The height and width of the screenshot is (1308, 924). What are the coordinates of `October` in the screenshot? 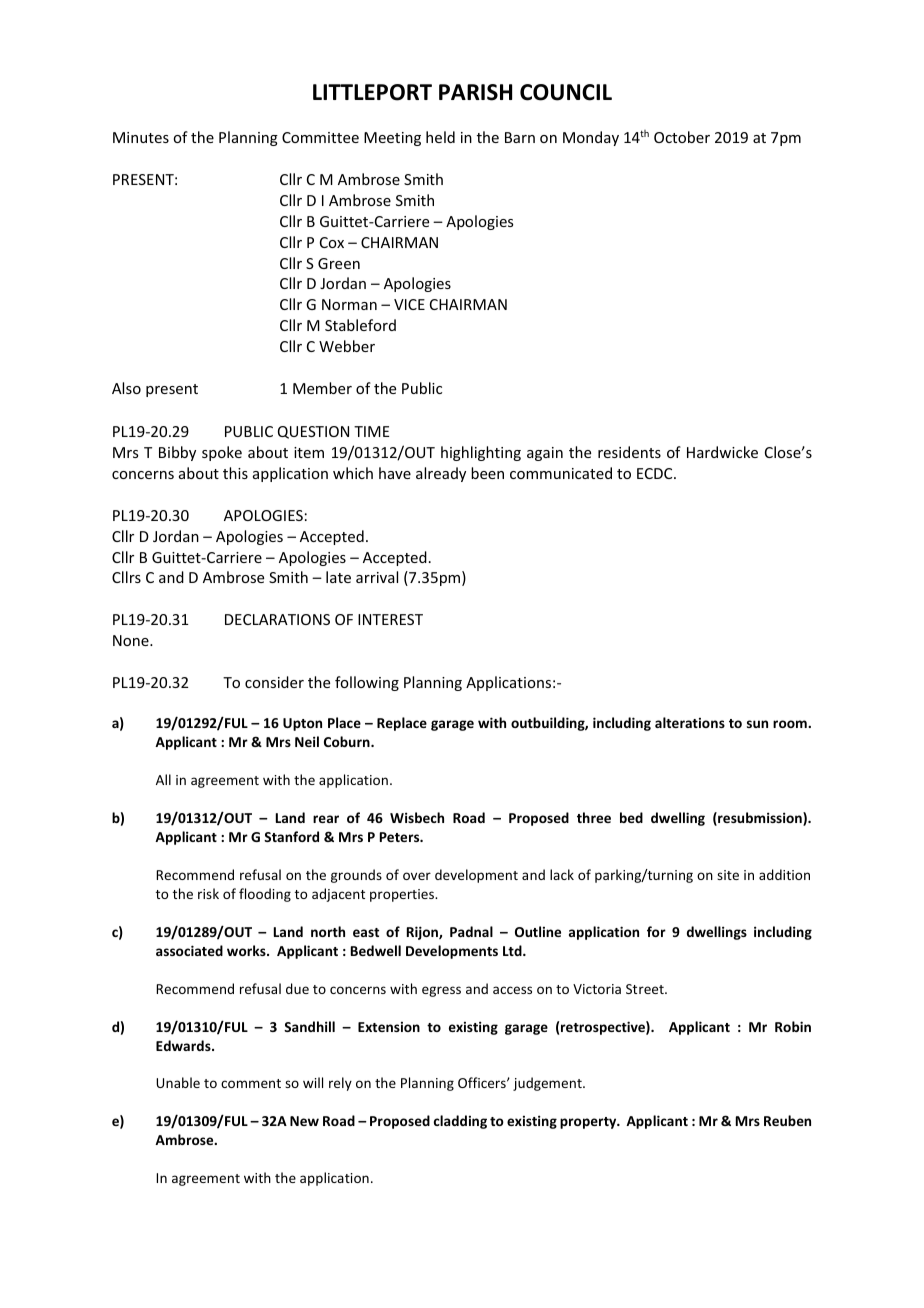 It's located at (682, 137).
